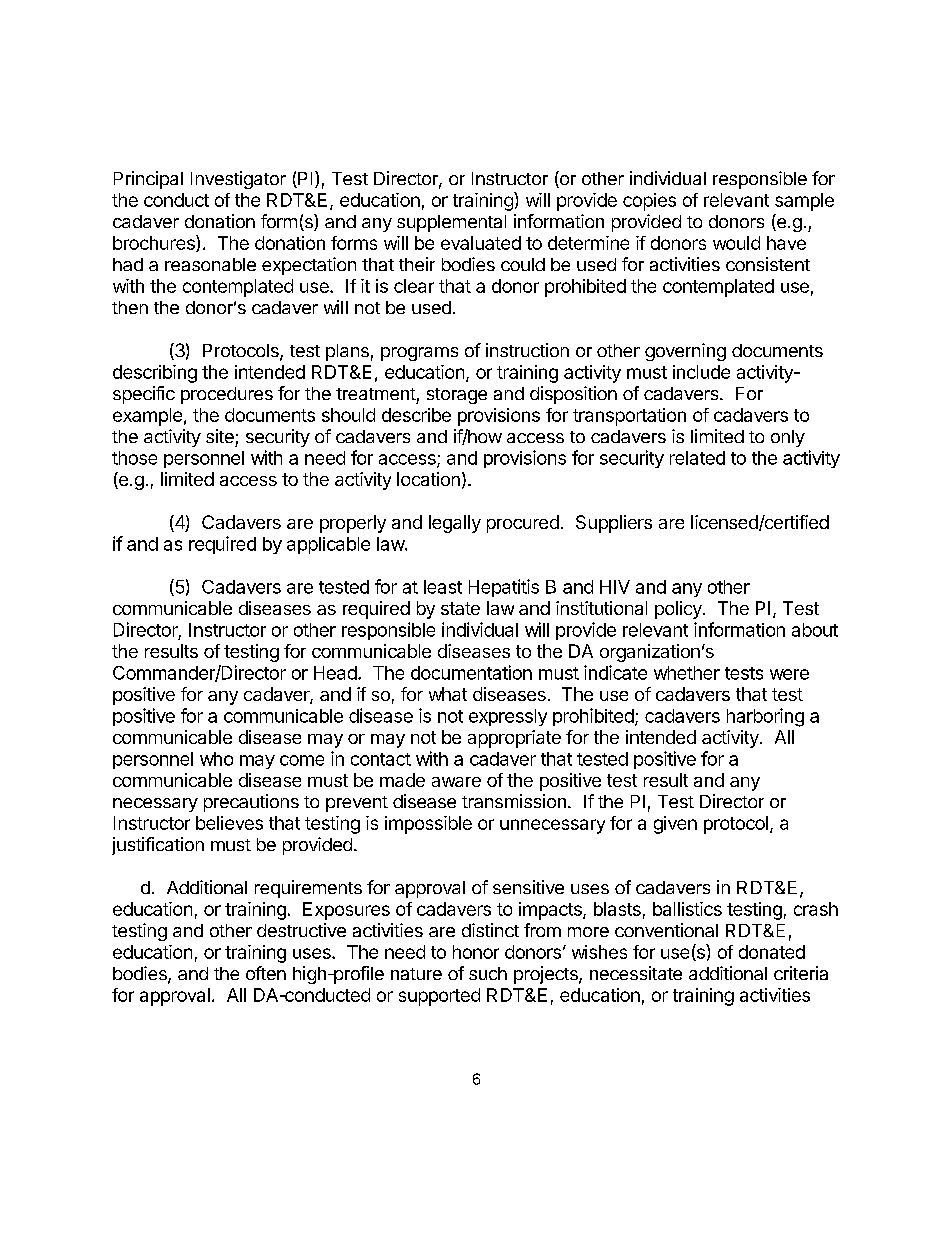  Describe the element at coordinates (451, 223) in the screenshot. I see `supplemental` at that location.
